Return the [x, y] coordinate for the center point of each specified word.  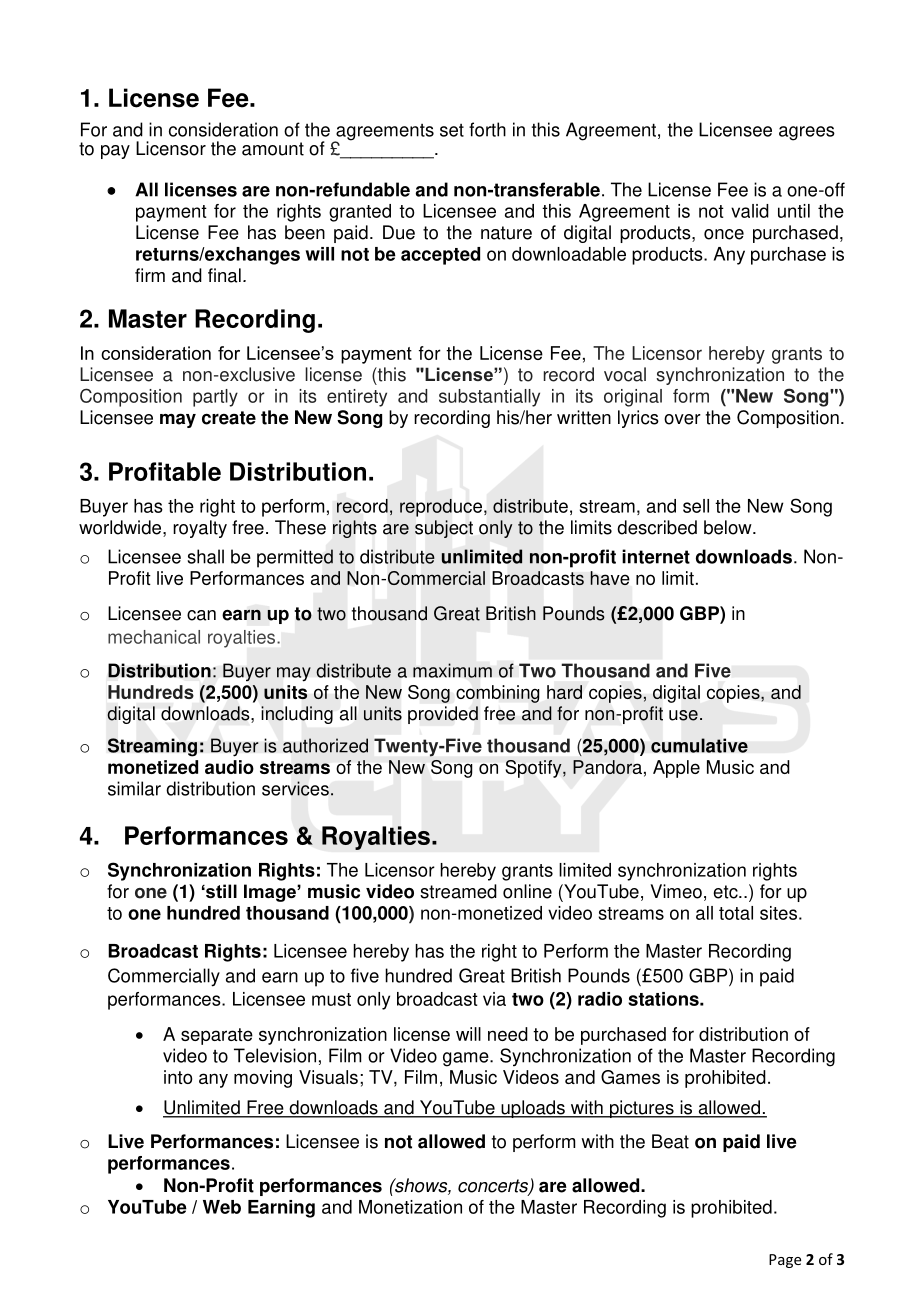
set [452, 130]
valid [750, 211]
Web [222, 1207]
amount [273, 149]
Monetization [410, 1207]
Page [785, 1261]
